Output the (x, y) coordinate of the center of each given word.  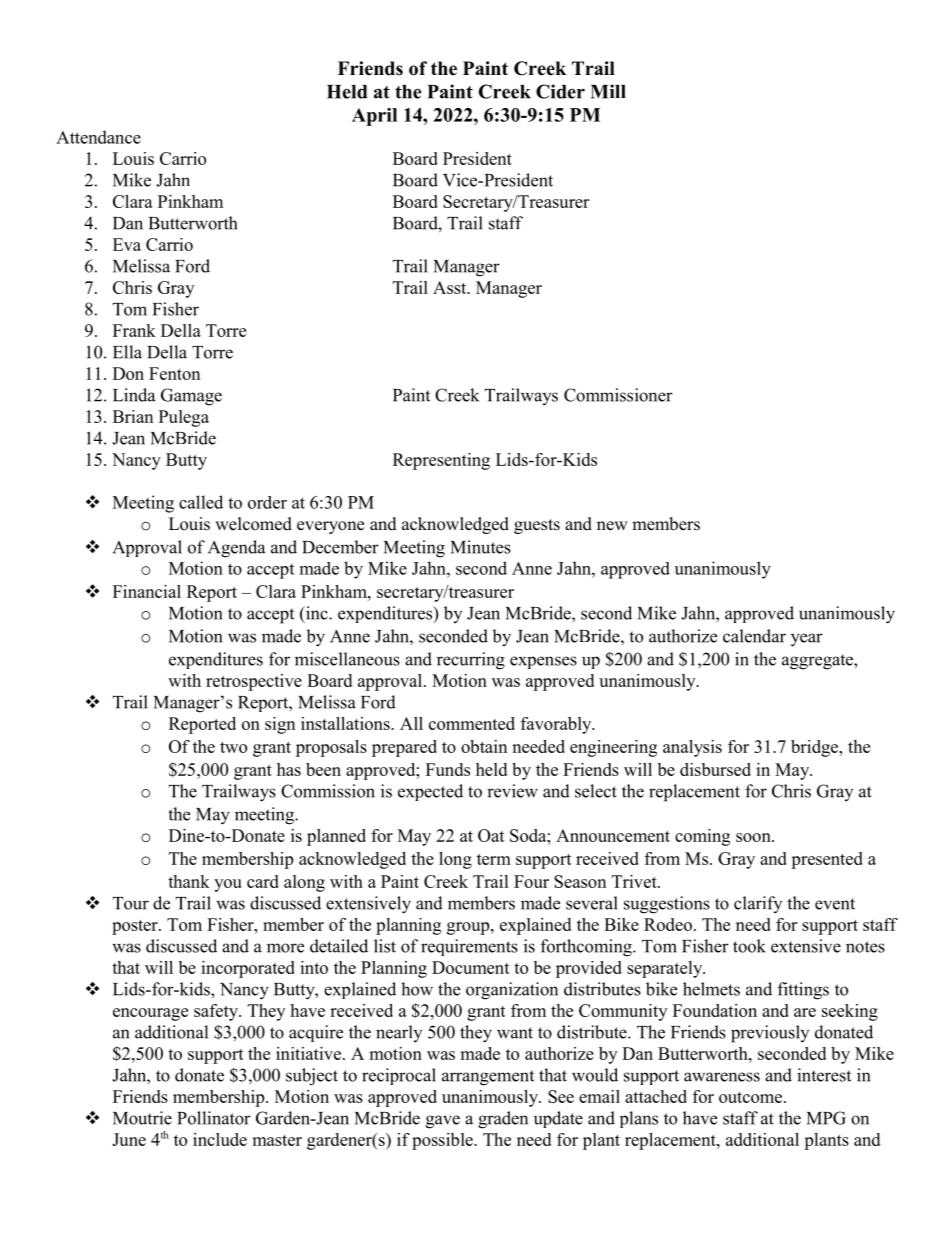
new (612, 526)
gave (443, 1122)
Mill (608, 91)
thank (189, 881)
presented (827, 860)
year (807, 640)
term (494, 859)
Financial (147, 591)
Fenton (174, 373)
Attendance (98, 137)
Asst (451, 287)
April (374, 117)
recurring (471, 661)
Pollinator (214, 1118)
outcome (750, 1097)
